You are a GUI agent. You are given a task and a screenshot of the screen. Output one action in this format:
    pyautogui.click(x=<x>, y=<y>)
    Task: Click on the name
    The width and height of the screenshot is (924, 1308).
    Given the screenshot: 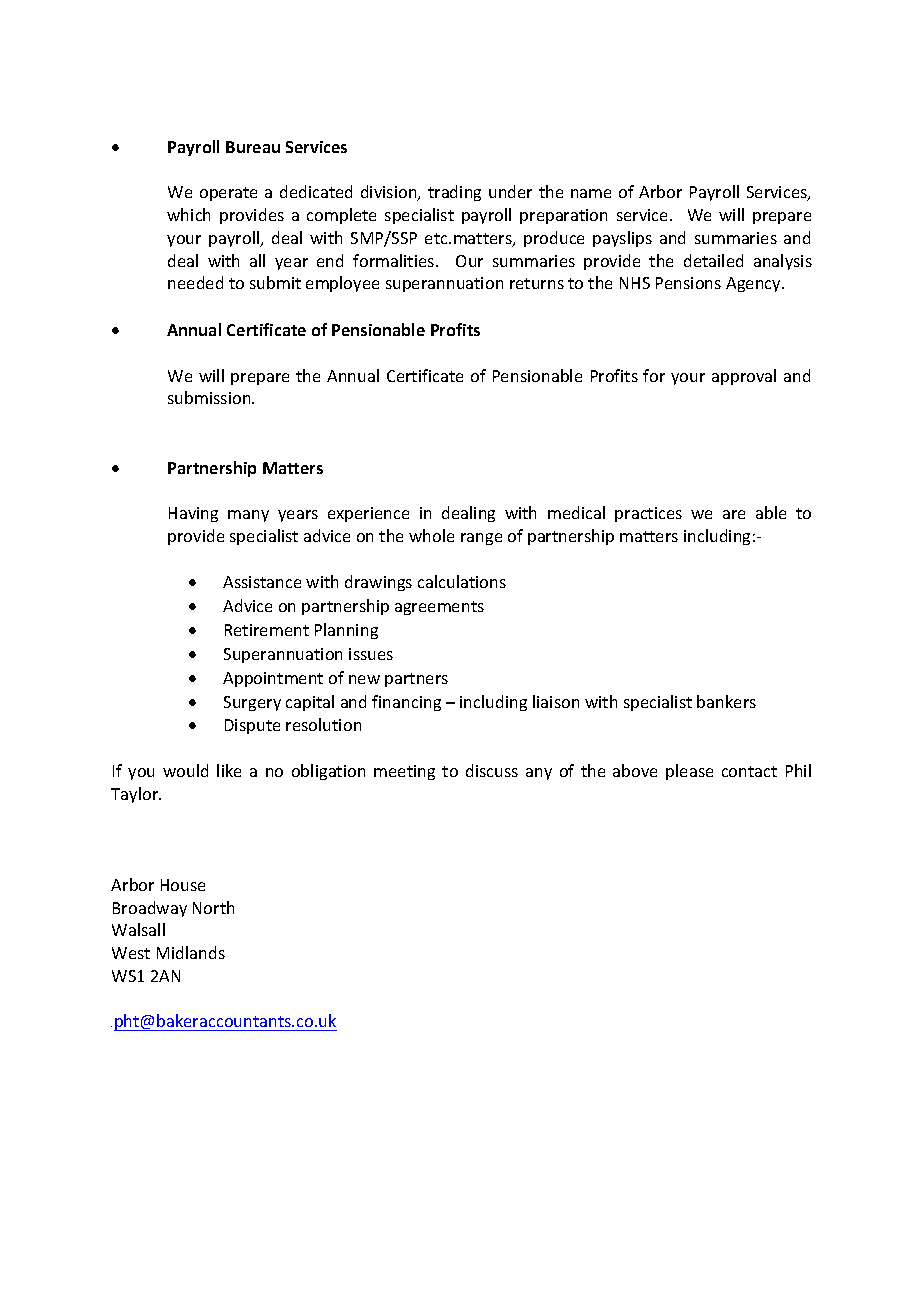 What is the action you would take?
    pyautogui.click(x=591, y=193)
